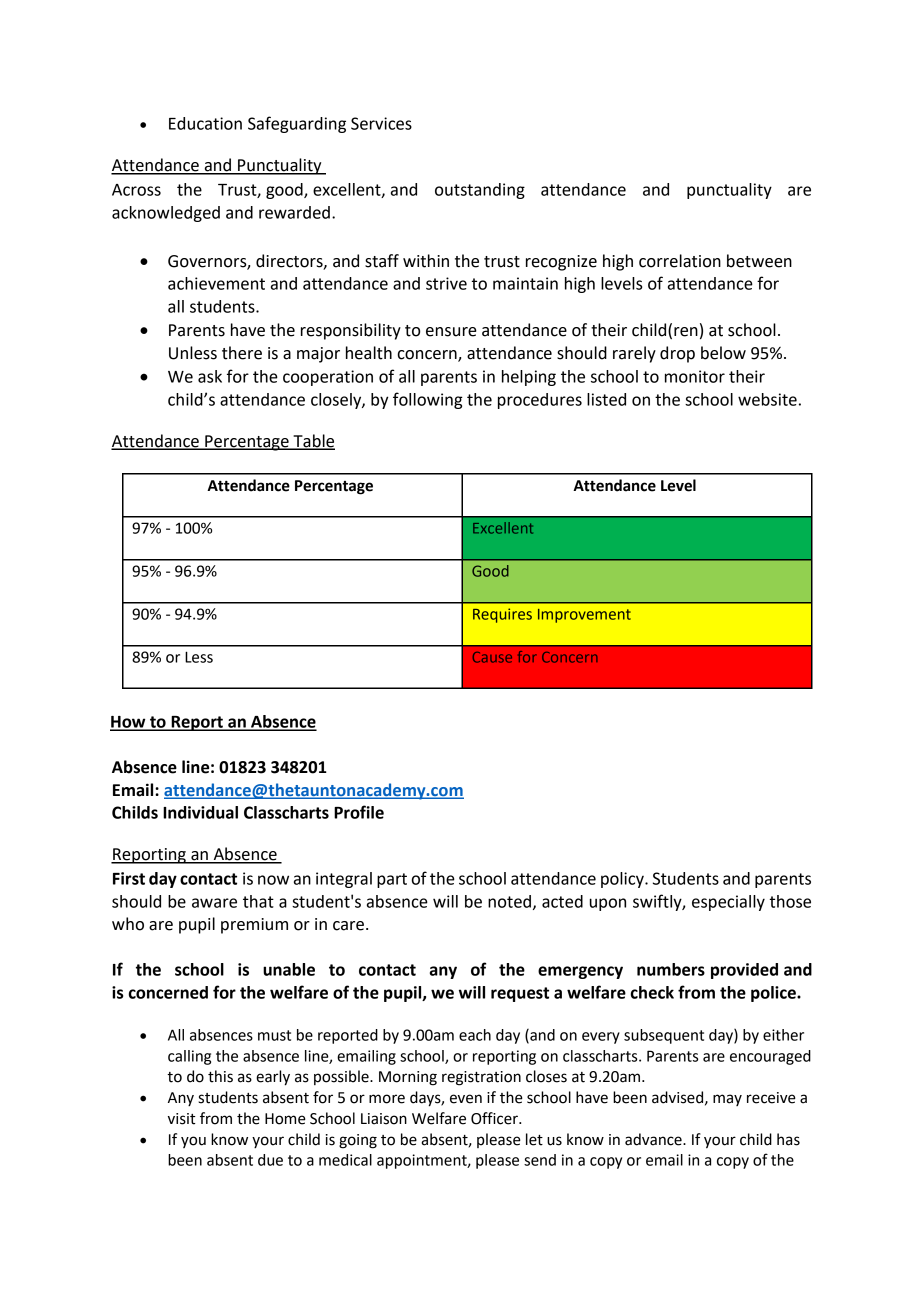 The width and height of the screenshot is (924, 1308). Describe the element at coordinates (181, 1119) in the screenshot. I see `visit` at that location.
